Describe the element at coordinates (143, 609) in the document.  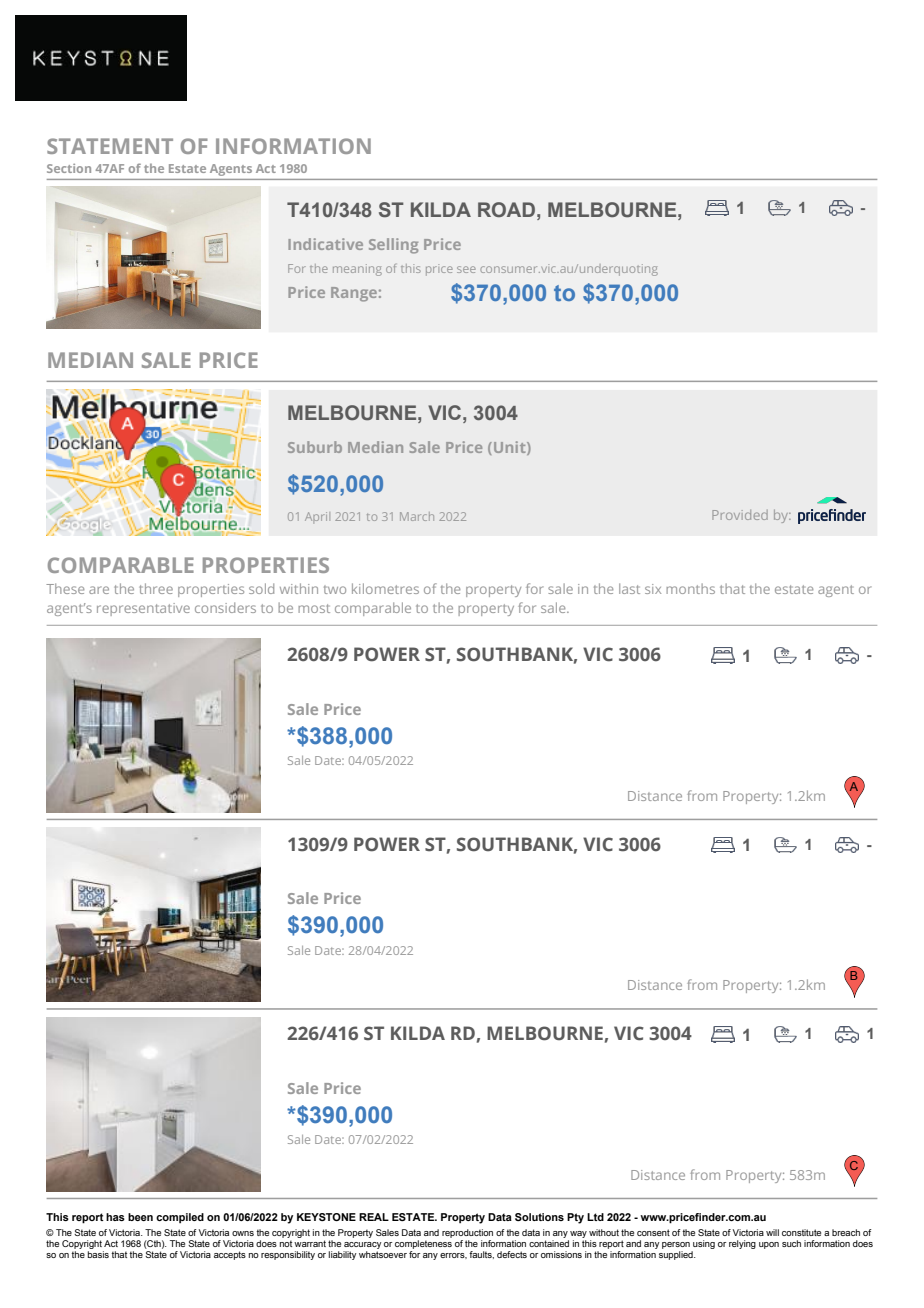
I see `representative` at that location.
